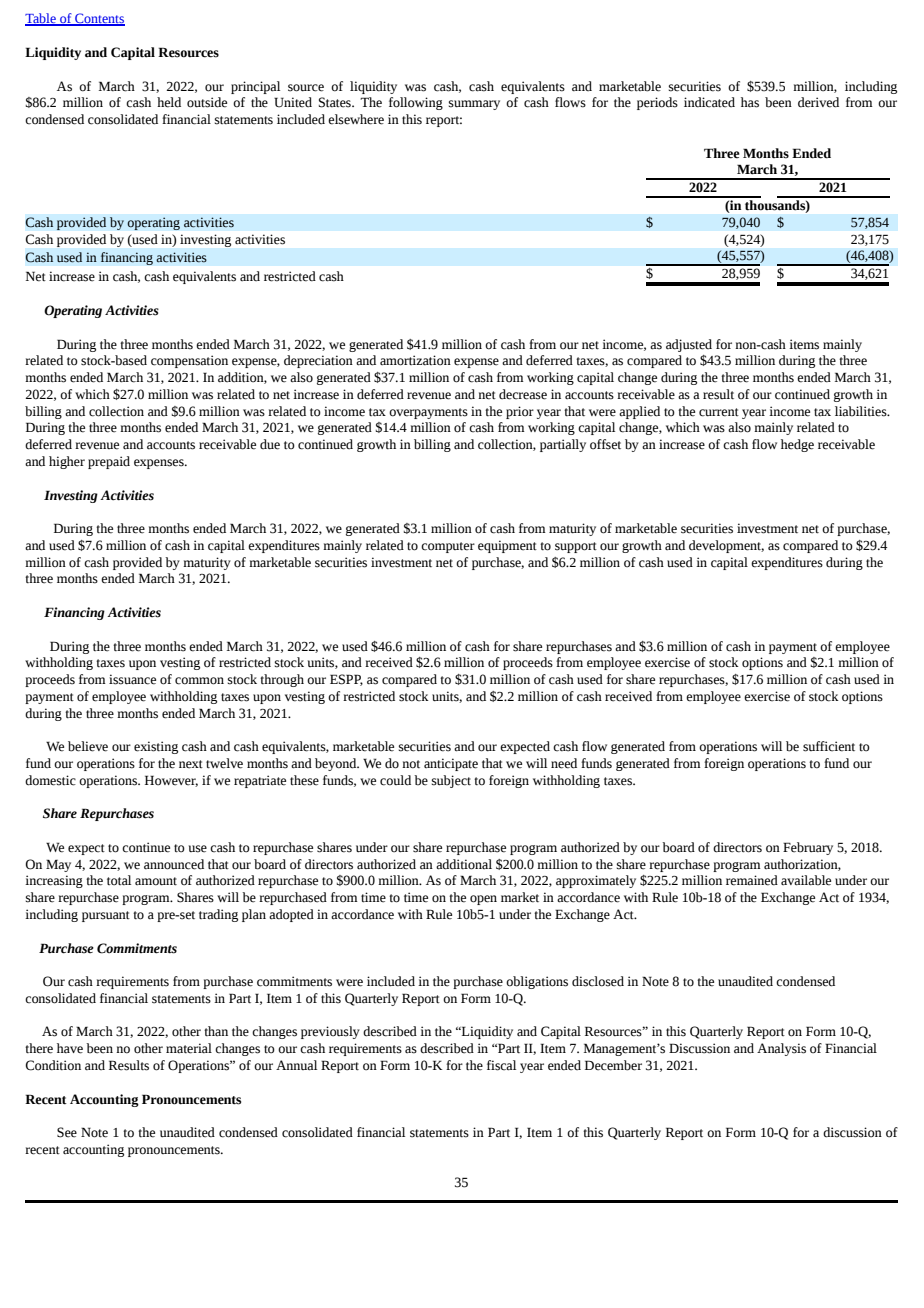 Image resolution: width=924 pixels, height=1308 pixels. Describe the element at coordinates (99, 19) in the screenshot. I see `Contents` at that location.
